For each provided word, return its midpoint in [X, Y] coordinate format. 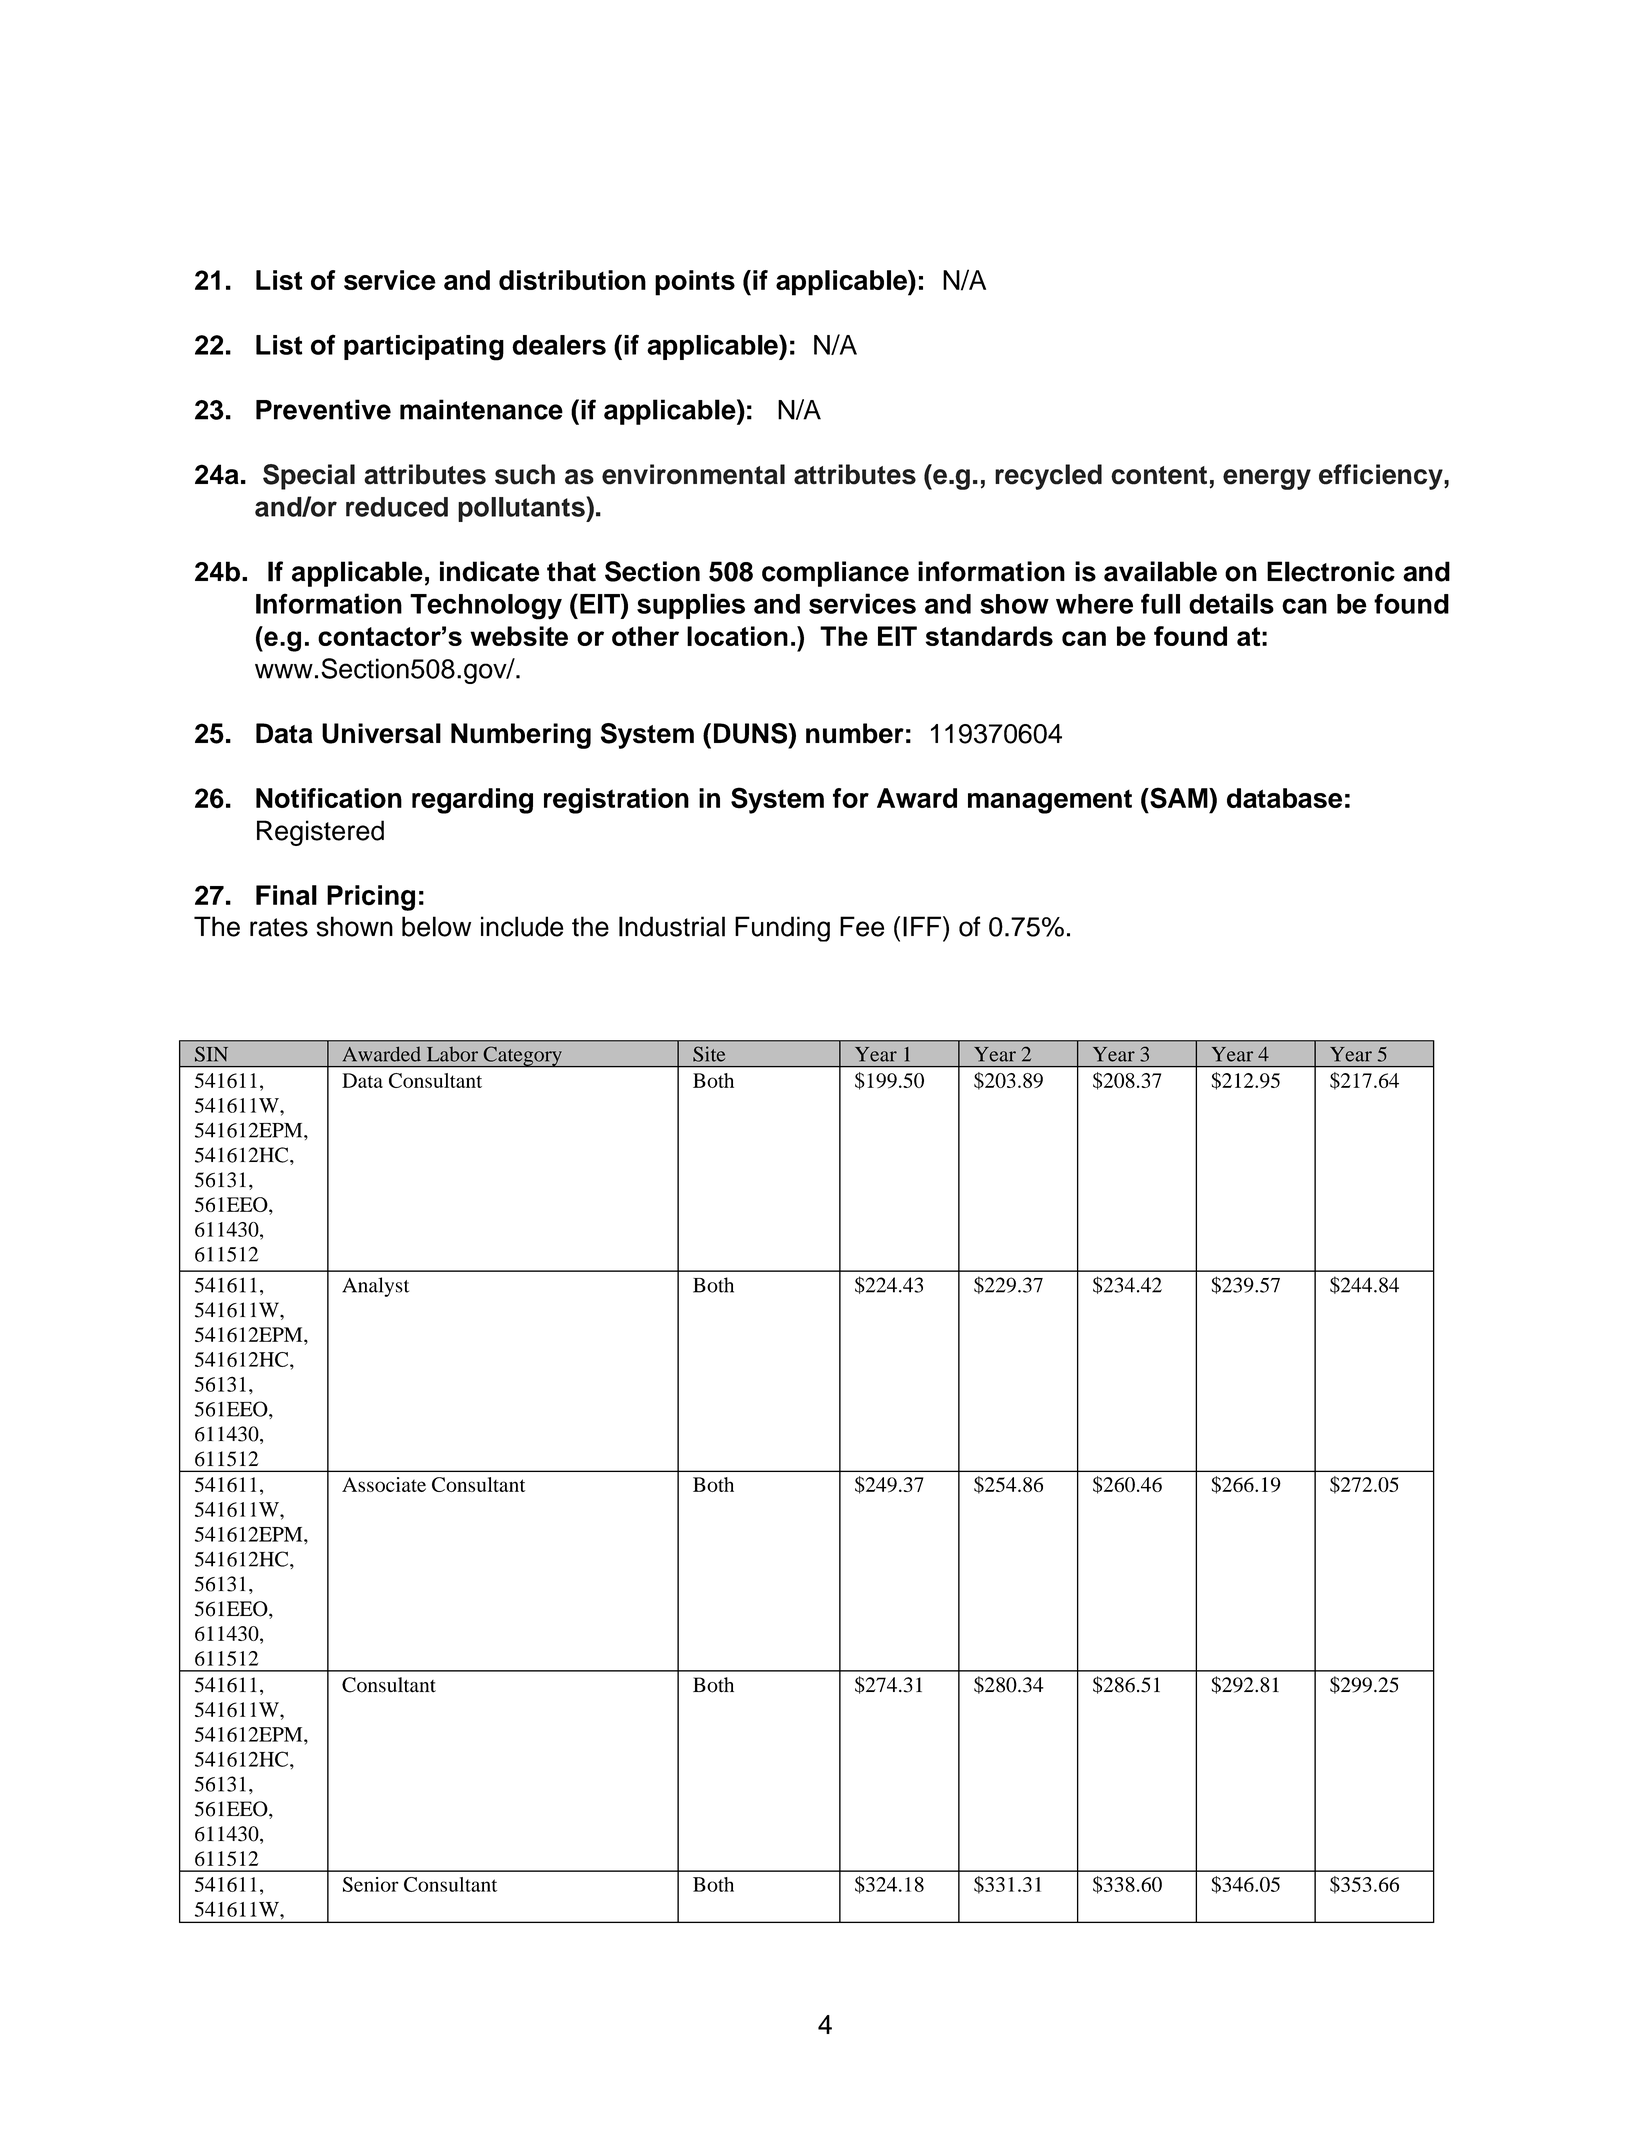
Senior [371, 1884]
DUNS [752, 733]
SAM [1179, 798]
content [1159, 475]
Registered [320, 833]
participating [424, 348]
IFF [922, 926]
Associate [384, 1484]
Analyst [375, 1287]
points [695, 283]
